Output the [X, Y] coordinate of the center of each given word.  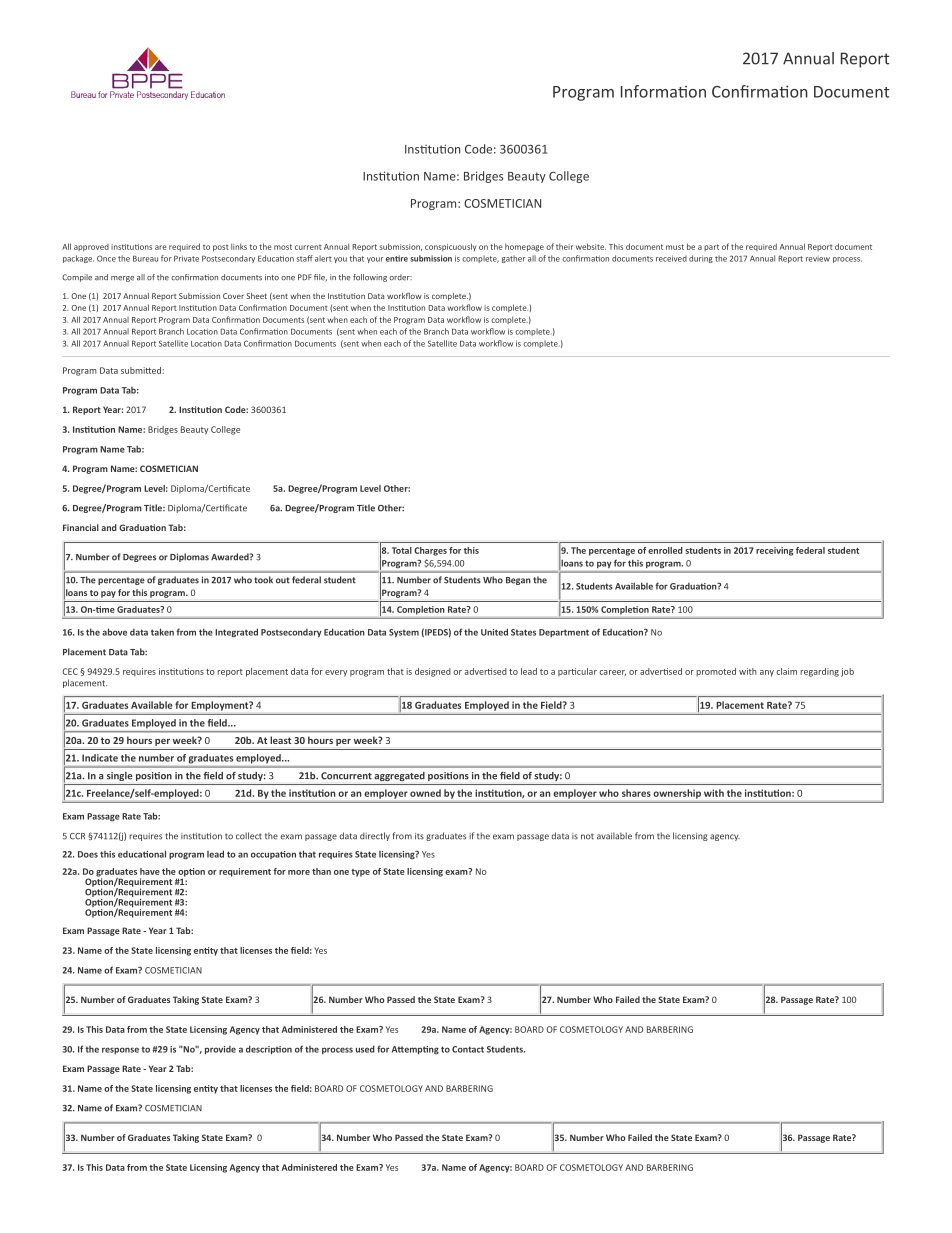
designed [433, 672]
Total [402, 550]
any [767, 673]
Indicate [100, 758]
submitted [141, 370]
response [120, 1050]
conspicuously [450, 247]
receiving [775, 551]
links [239, 246]
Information [663, 91]
